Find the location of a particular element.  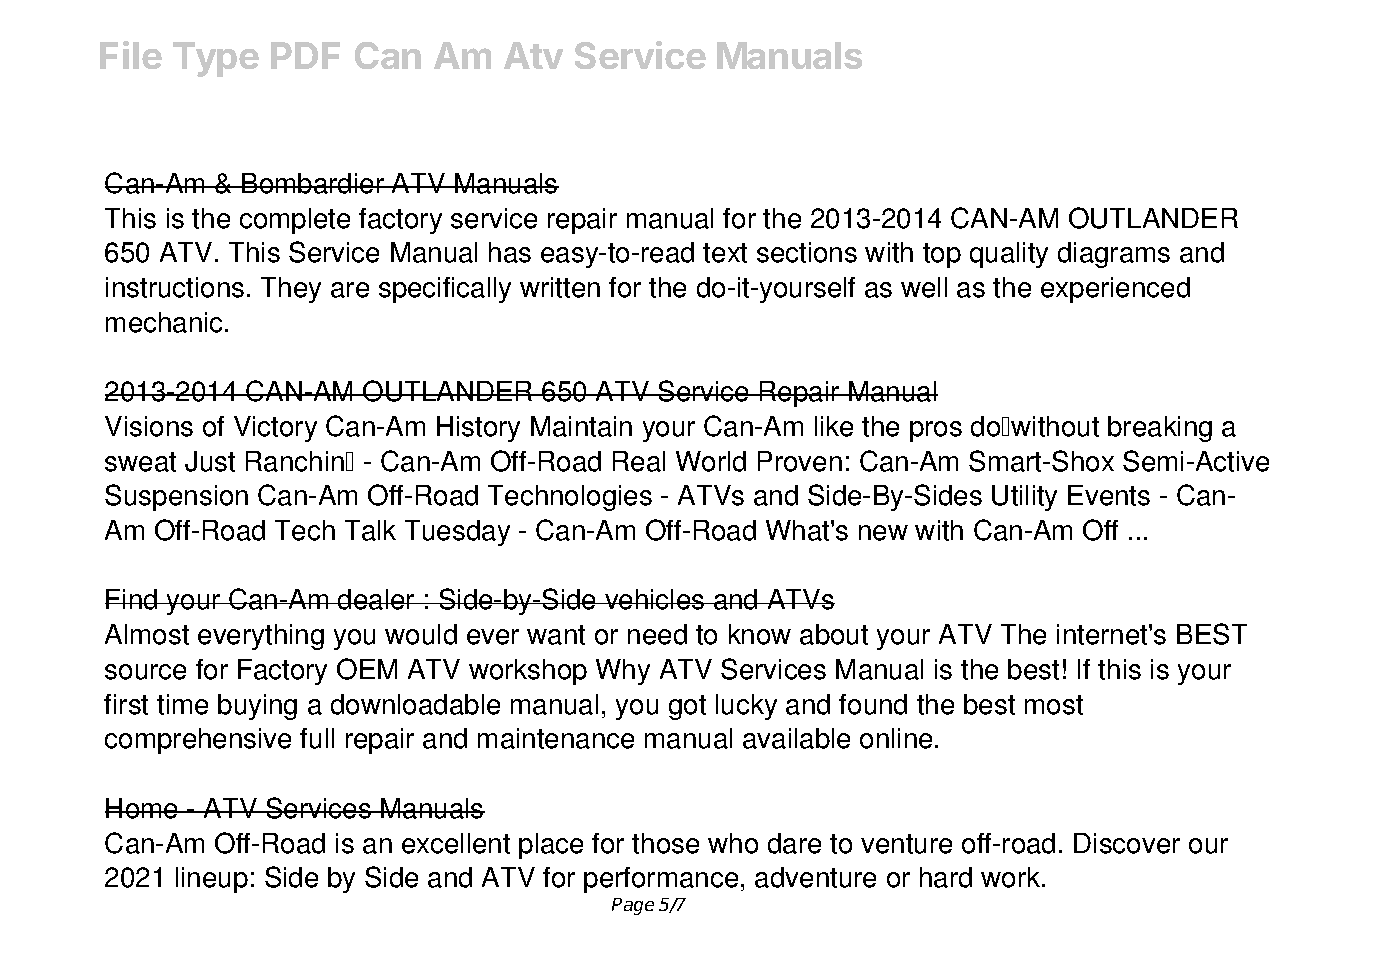

PDF is located at coordinates (305, 55).
